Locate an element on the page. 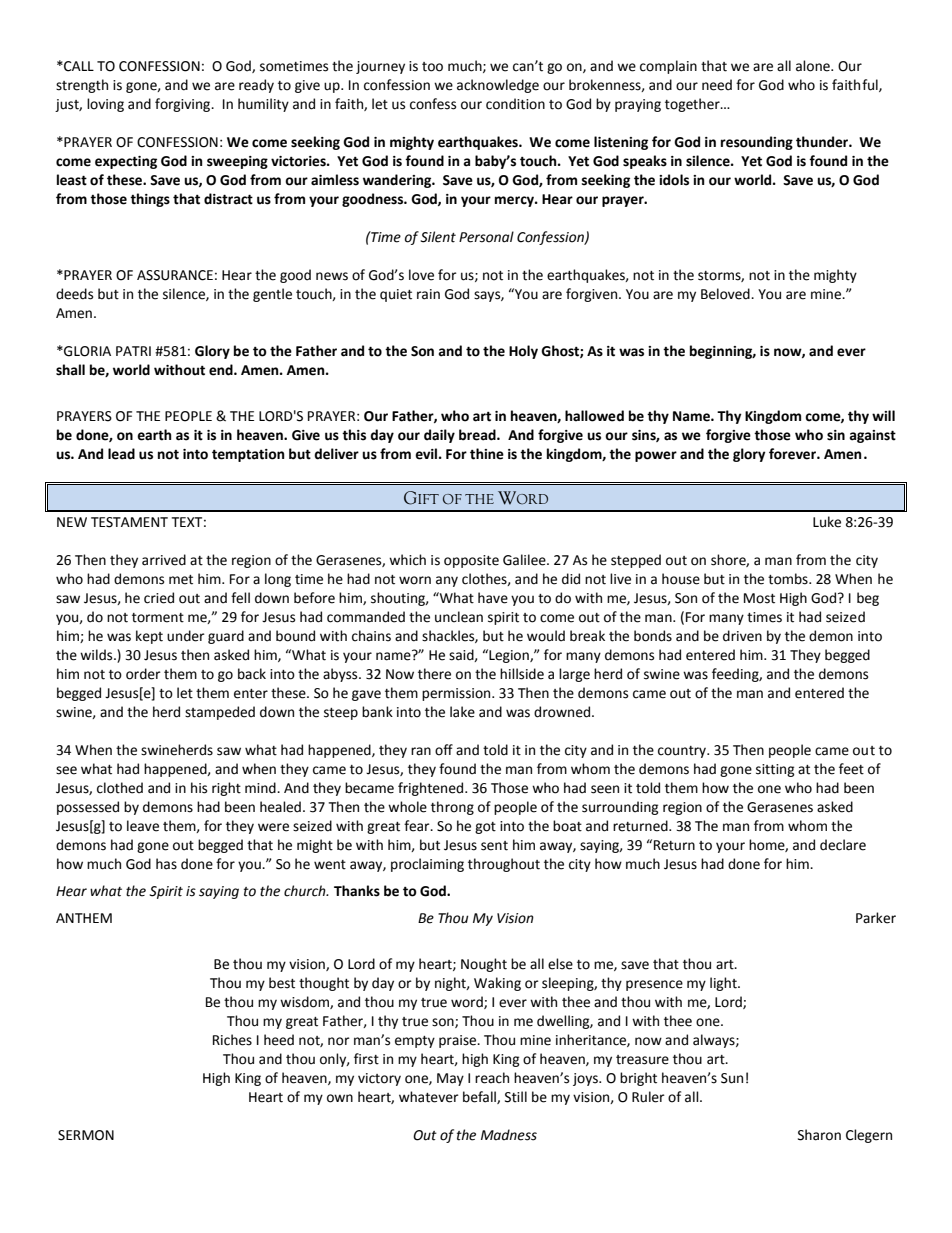  Still is located at coordinates (516, 1097).
